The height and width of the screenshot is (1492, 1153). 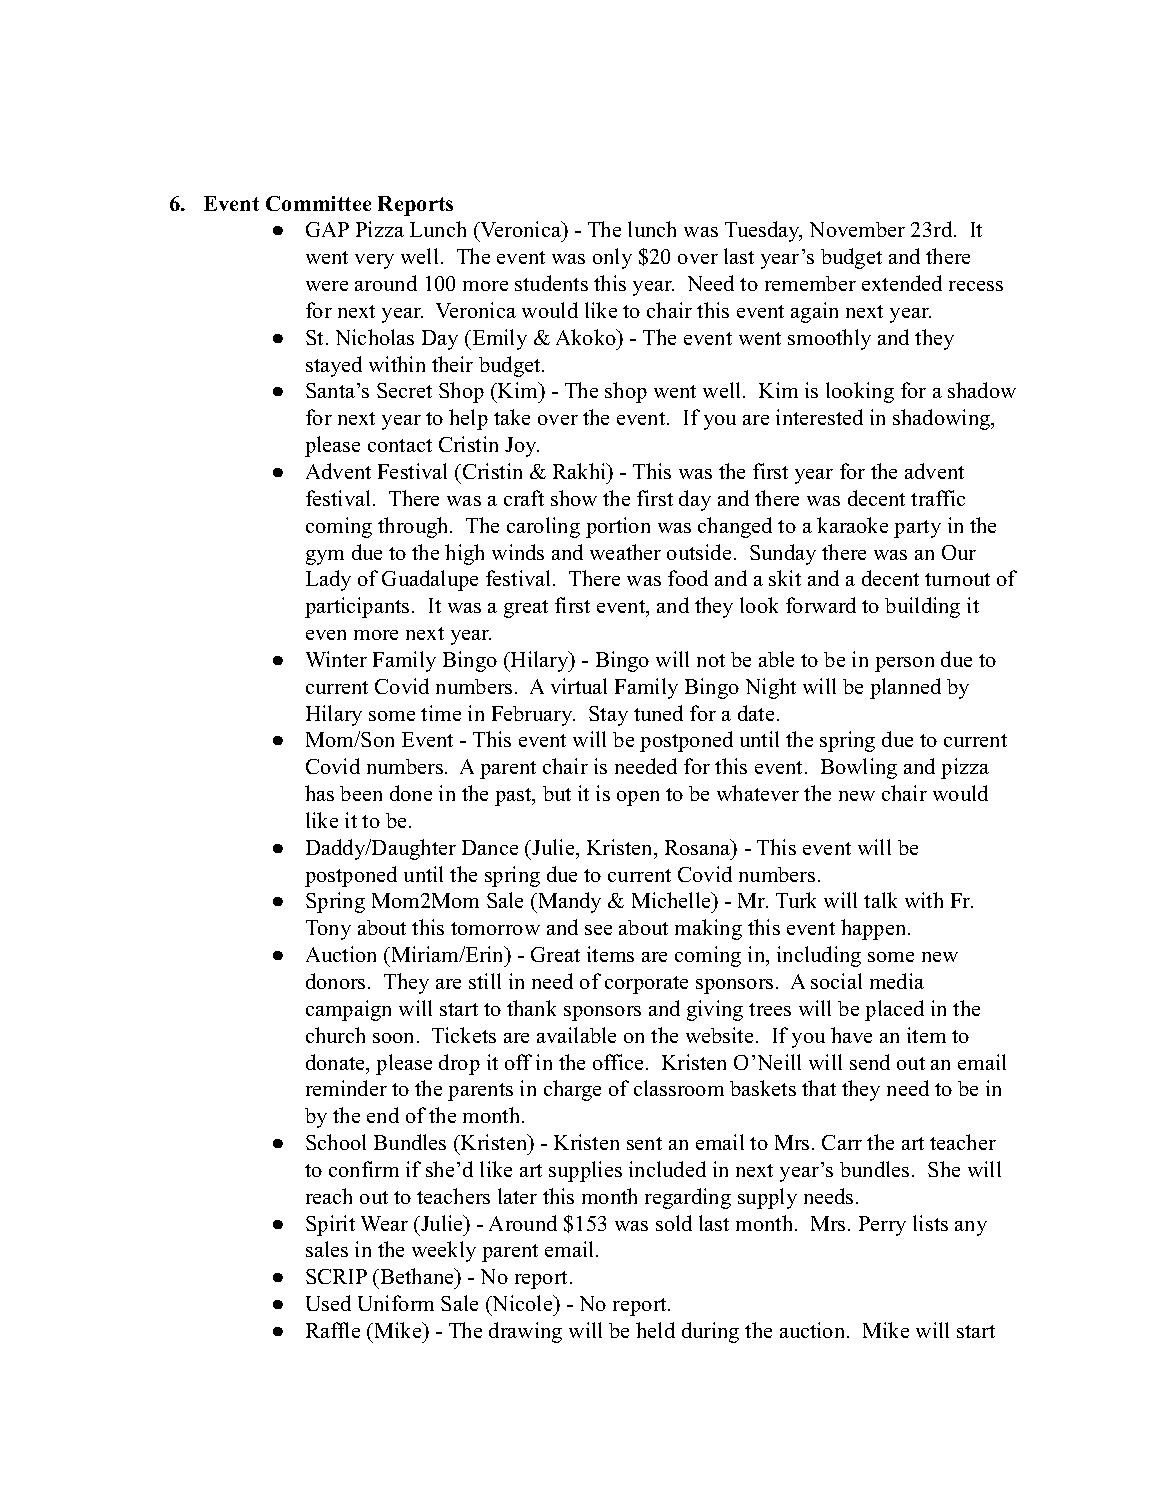 I want to click on send, so click(x=870, y=1062).
